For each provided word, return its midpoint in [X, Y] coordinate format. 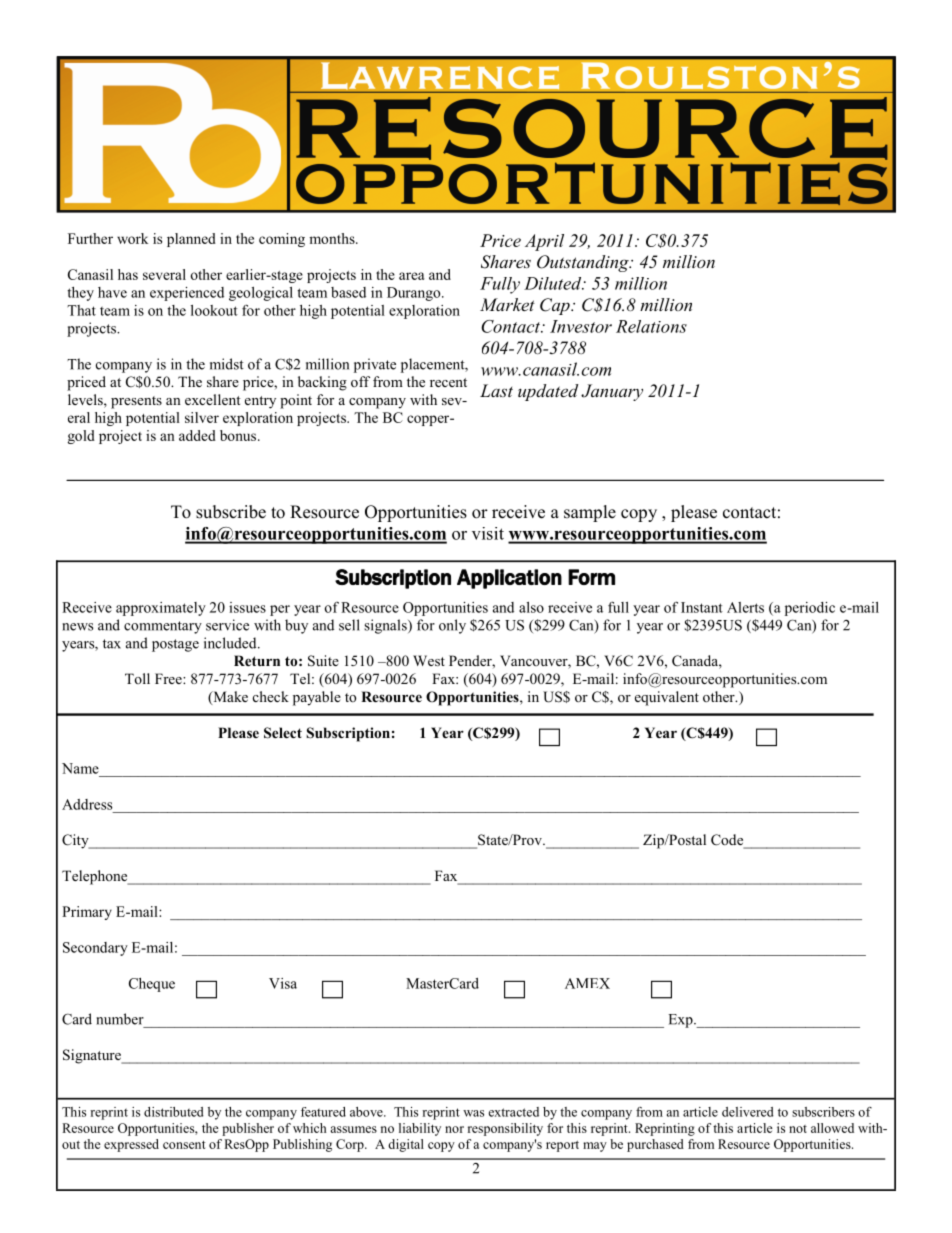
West [429, 660]
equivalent [667, 698]
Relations [651, 326]
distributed [173, 1112]
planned [191, 240]
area [412, 276]
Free [169, 678]
